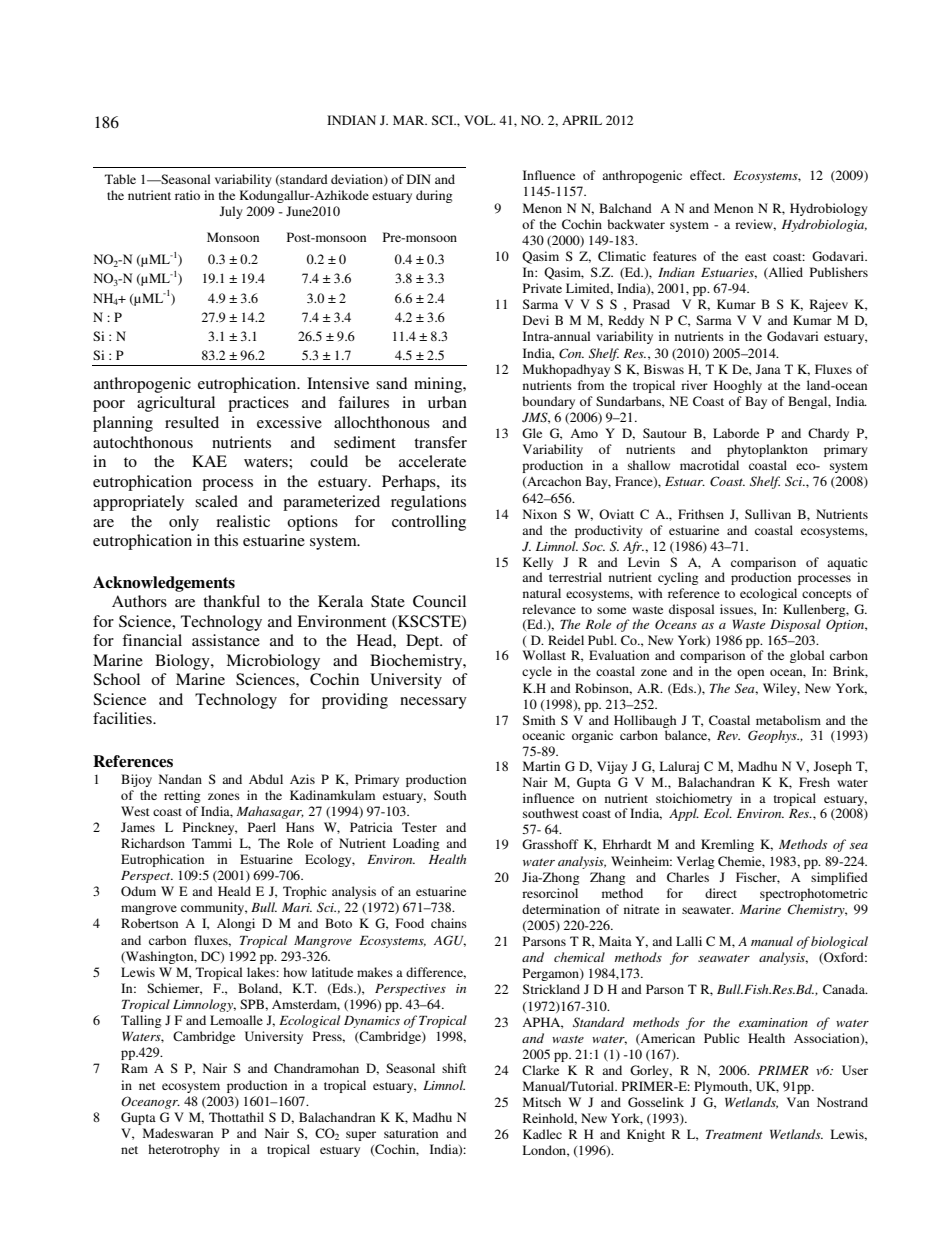  I want to click on heterotrophy, so click(184, 1150).
